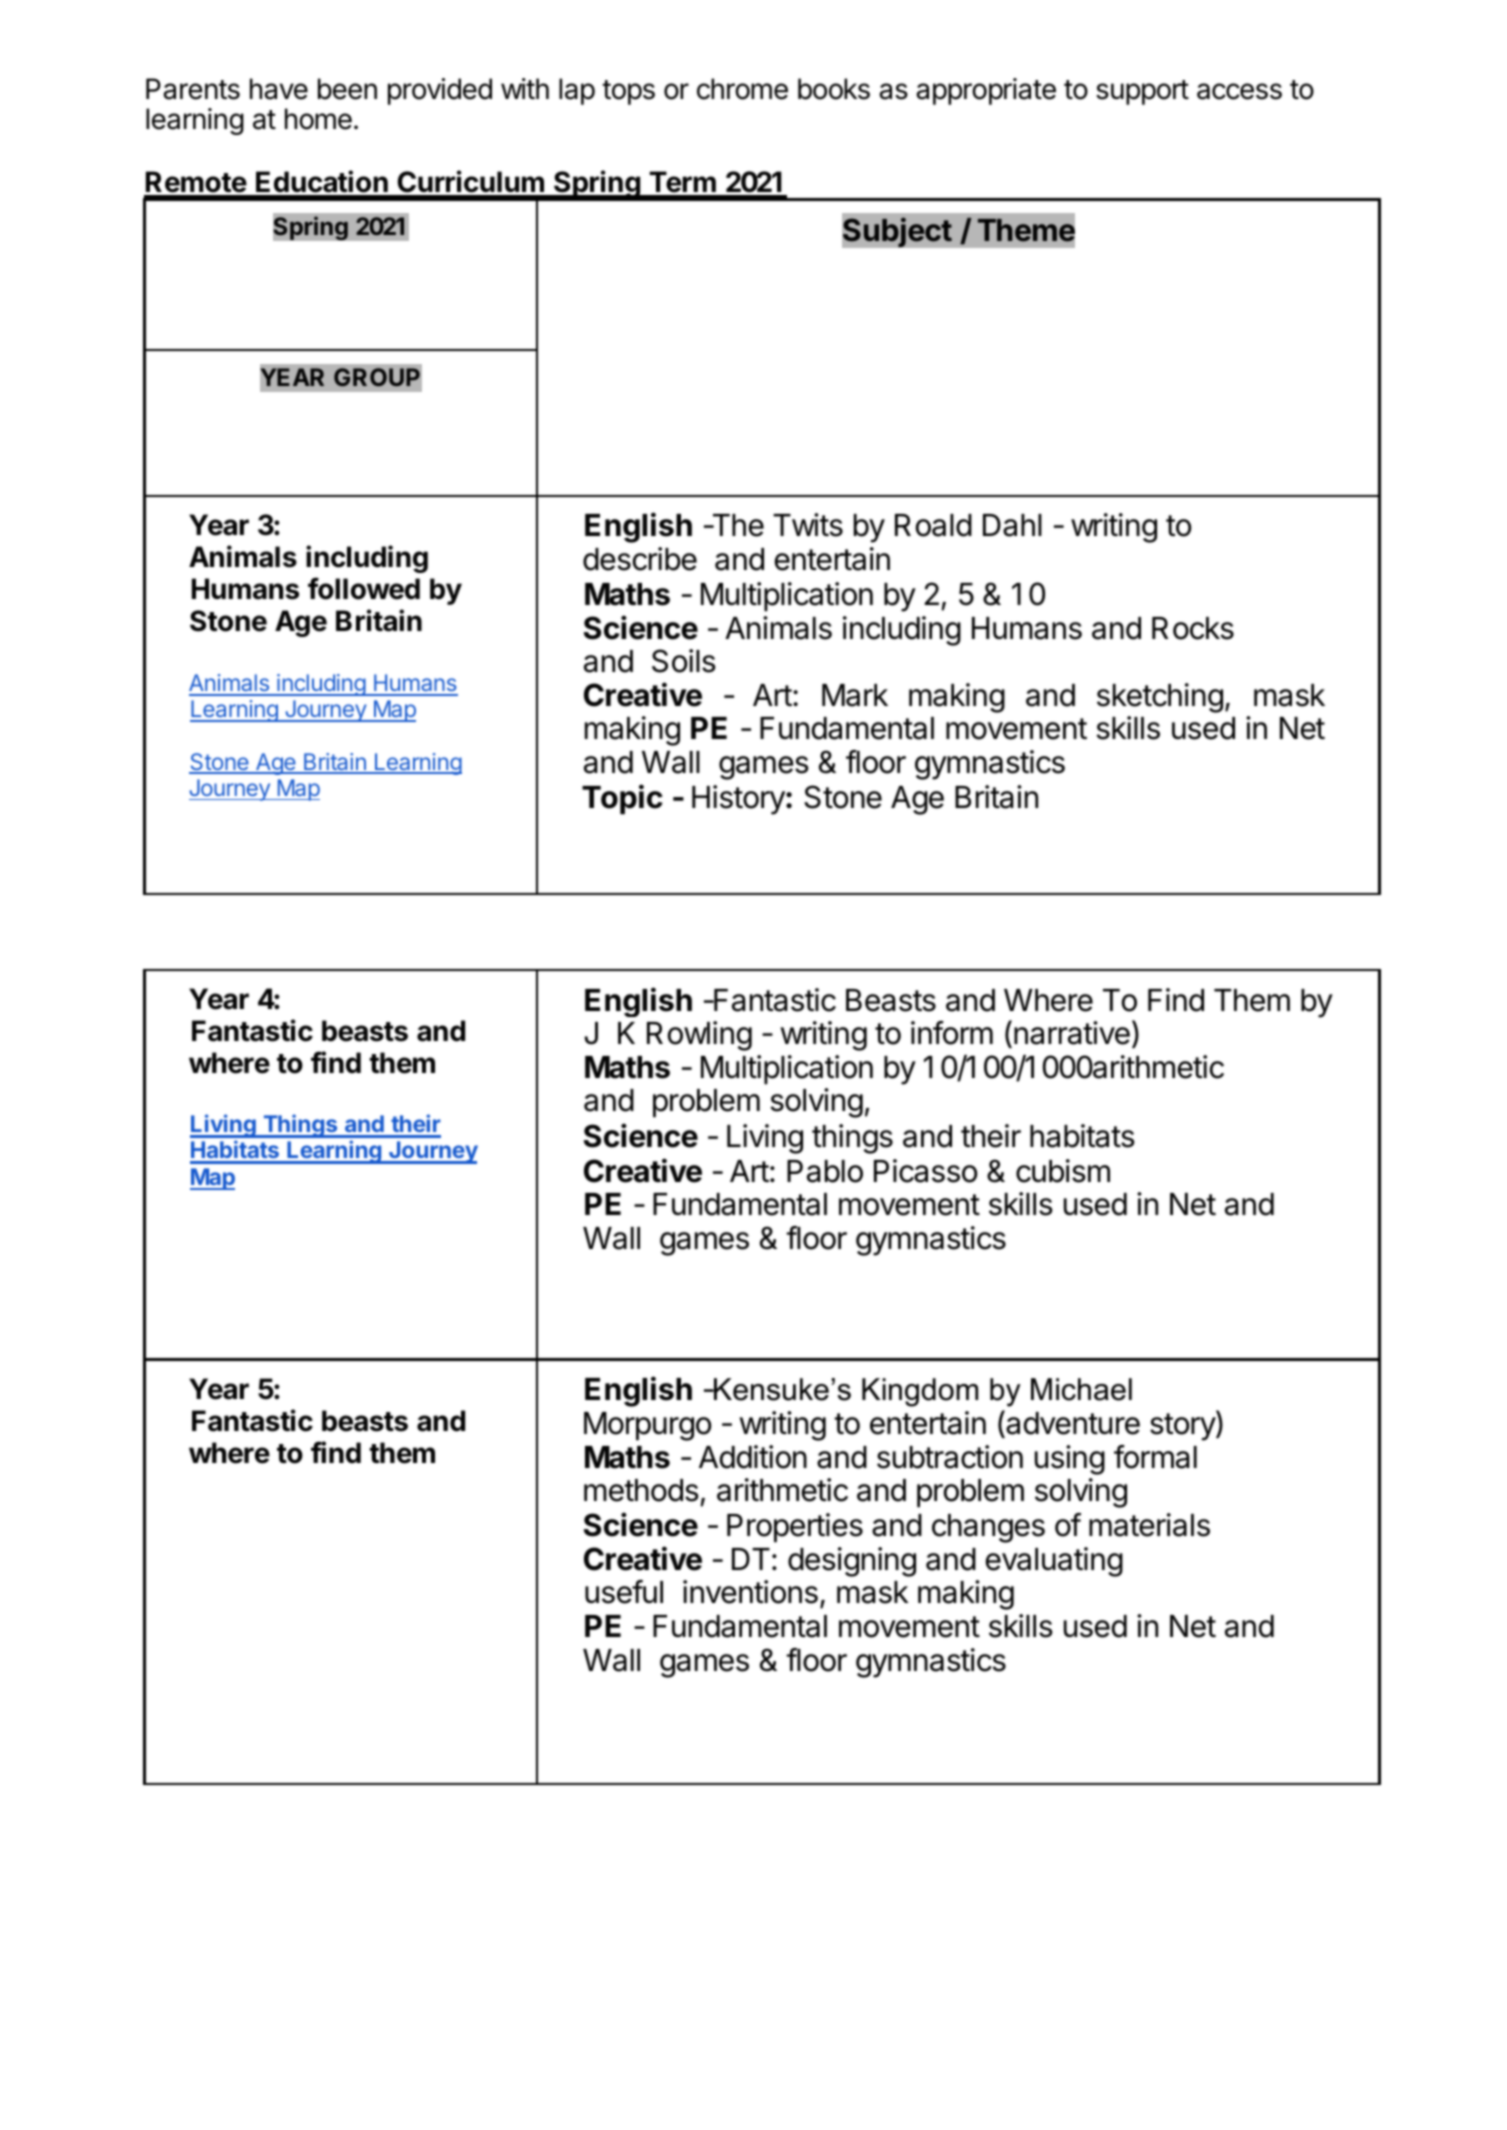 This page has height=2130, width=1507. What do you see at coordinates (699, 1036) in the page?
I see `Rowling` at bounding box center [699, 1036].
